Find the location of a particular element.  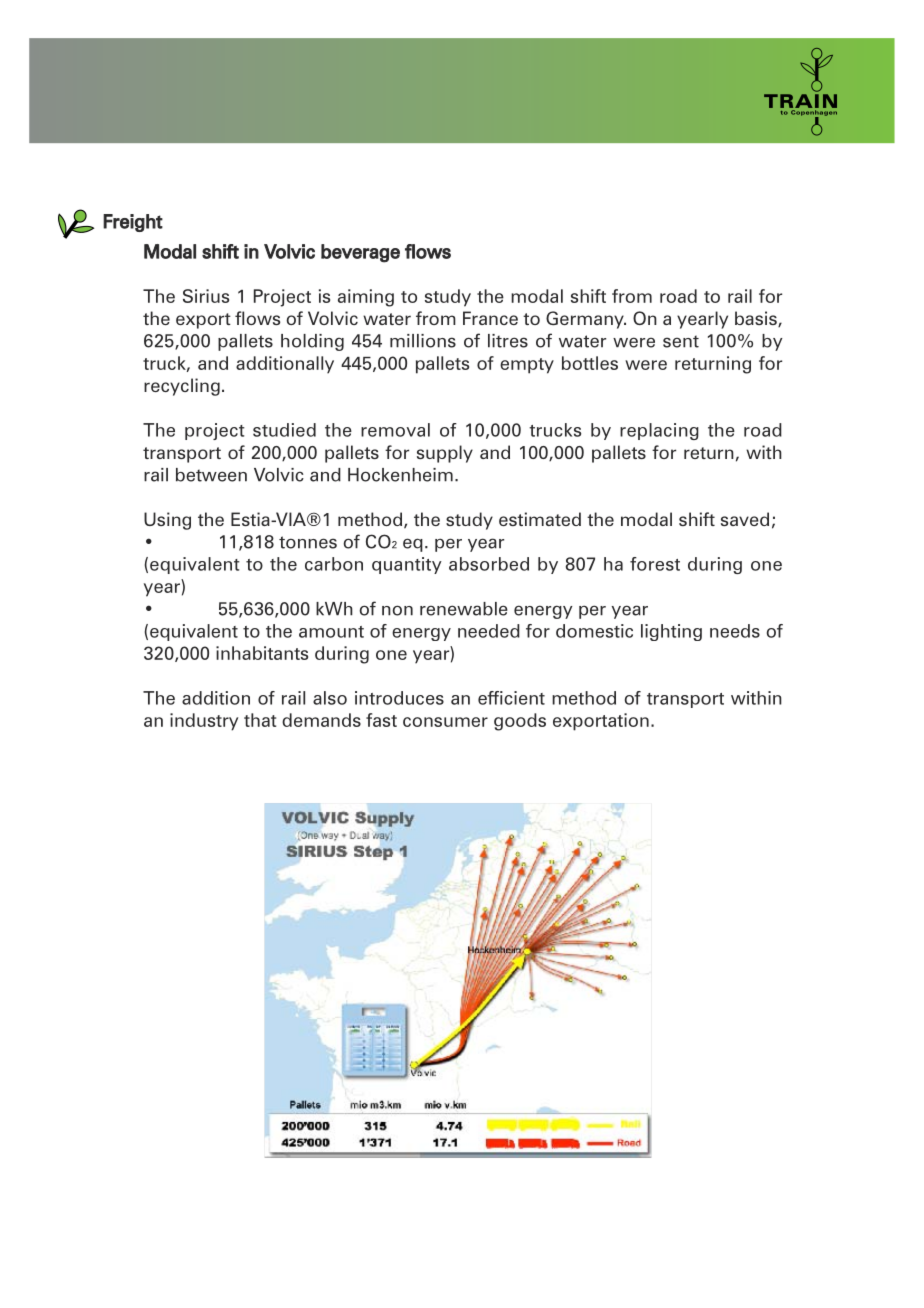

beverage is located at coordinates (360, 253).
